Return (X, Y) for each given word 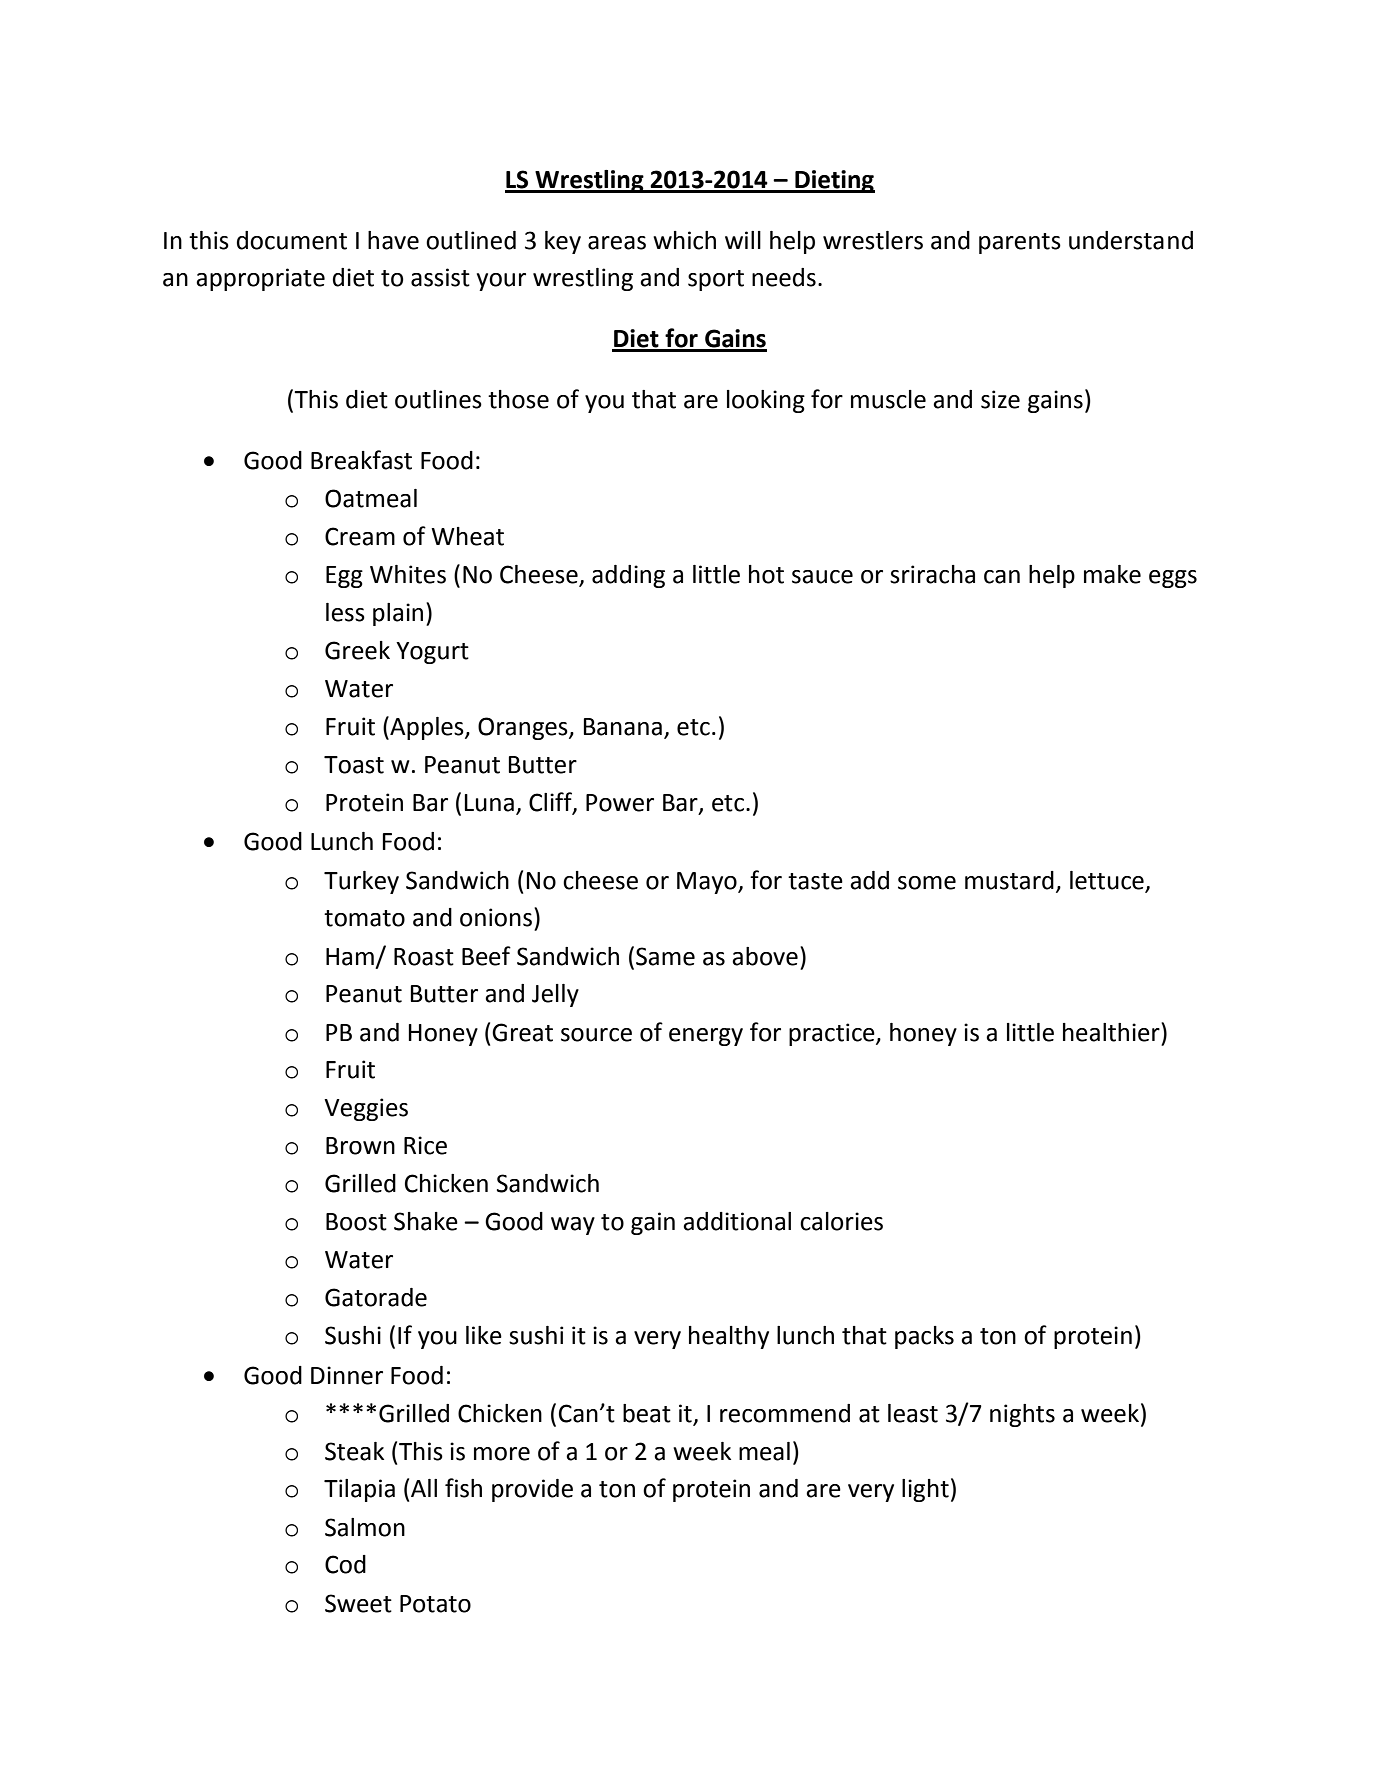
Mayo (708, 883)
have (393, 240)
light (925, 1490)
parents (1020, 243)
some (927, 883)
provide (532, 1490)
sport (716, 280)
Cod (345, 1564)
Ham (350, 957)
